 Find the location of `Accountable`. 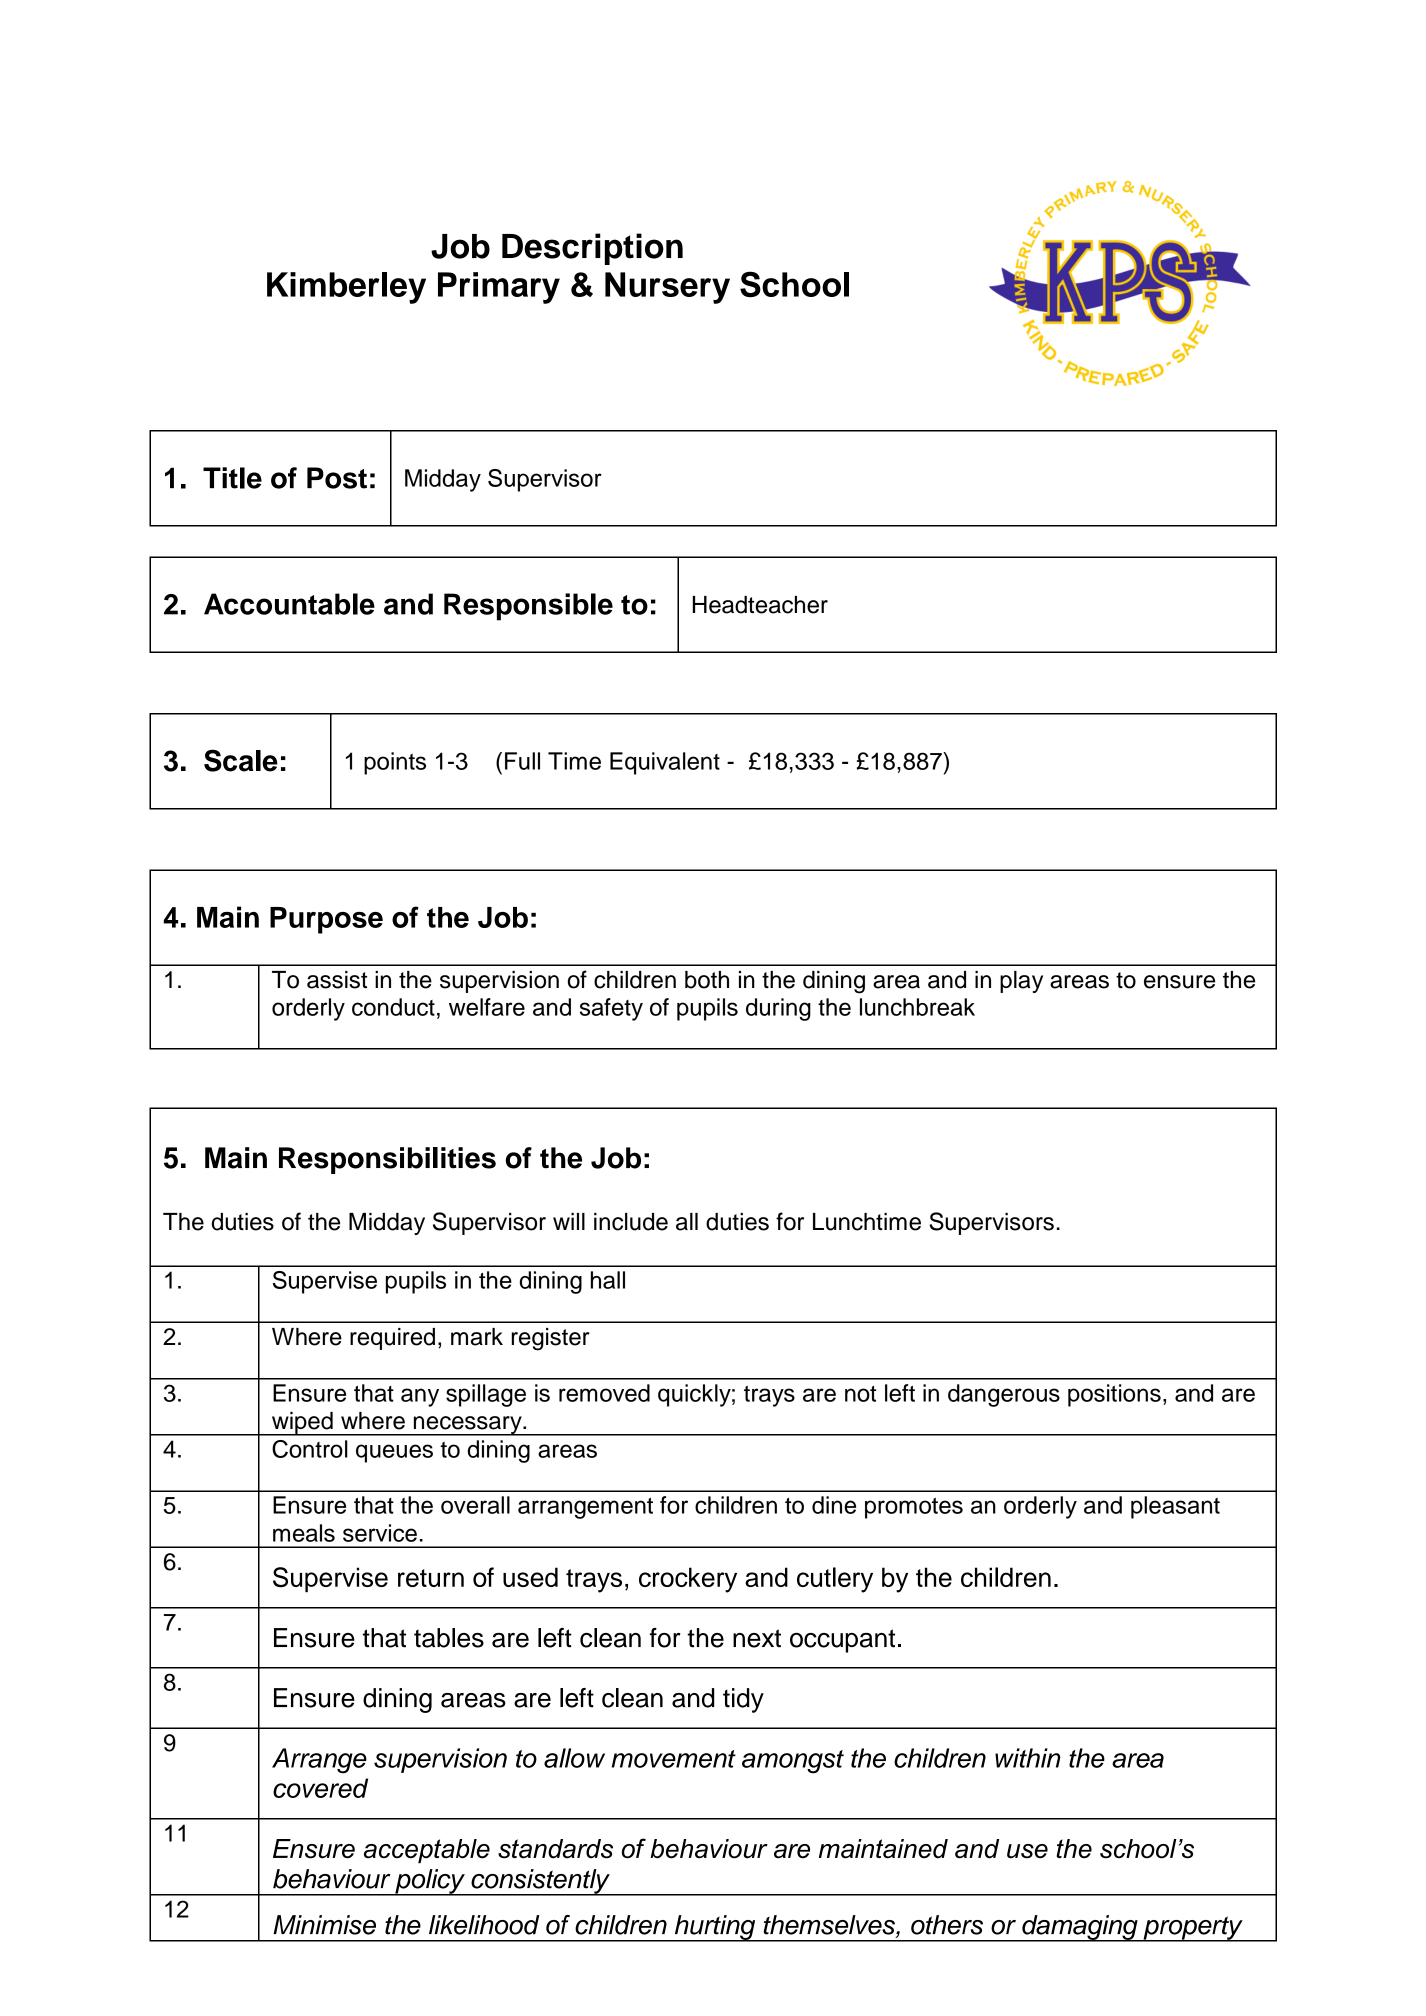

Accountable is located at coordinates (289, 604).
